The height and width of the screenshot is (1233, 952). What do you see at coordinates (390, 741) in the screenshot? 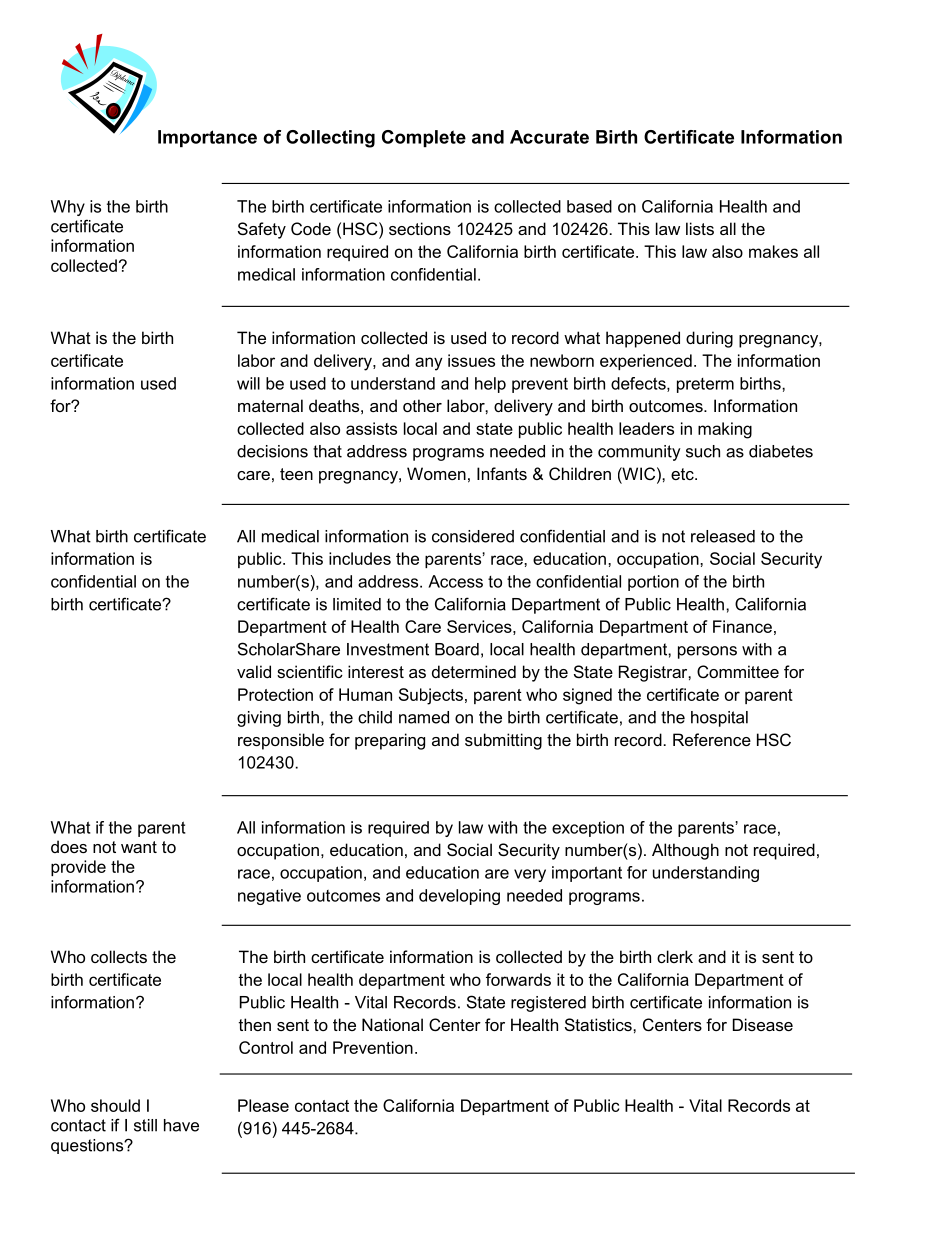
I see `preparing` at bounding box center [390, 741].
